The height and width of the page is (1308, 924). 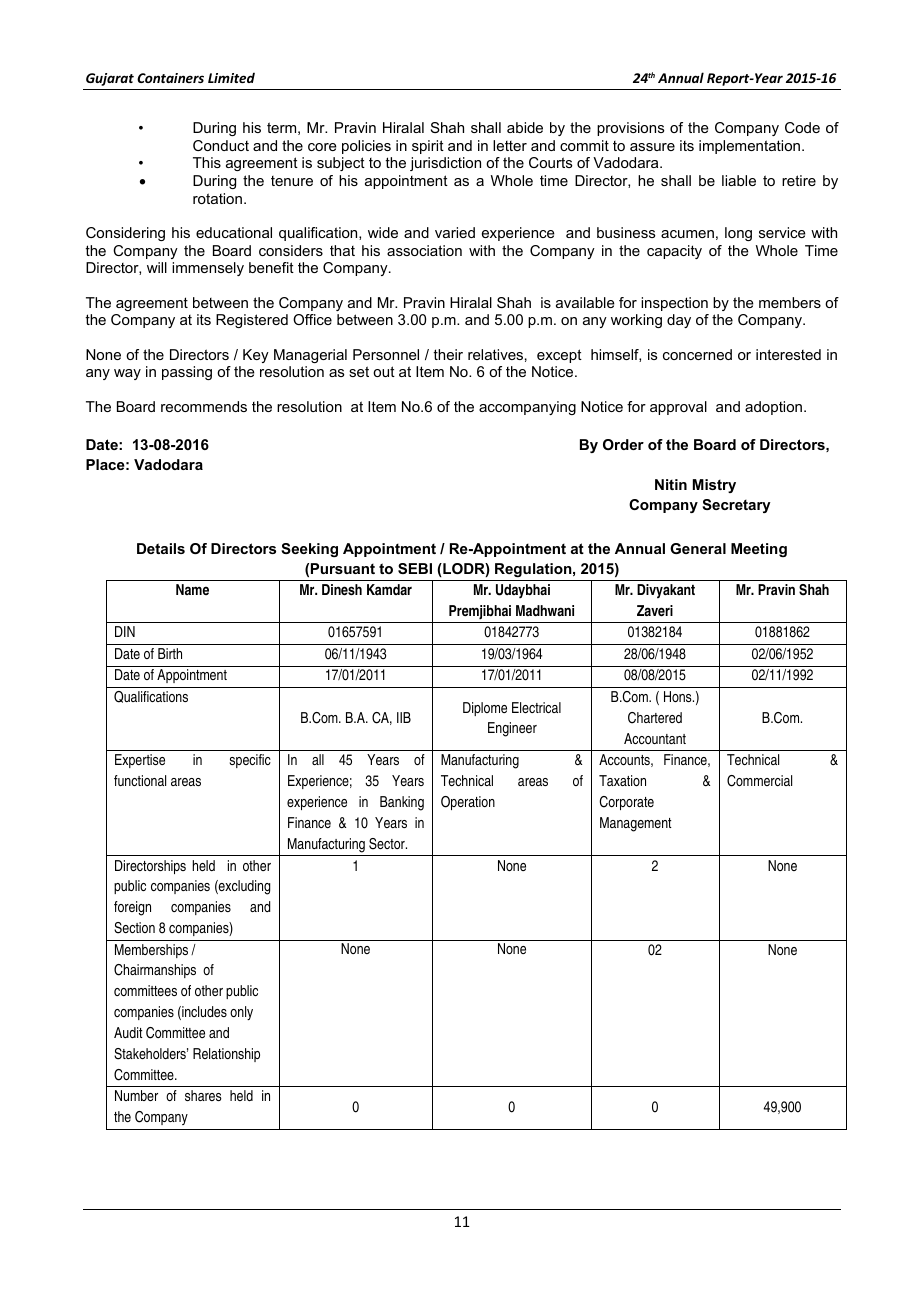 I want to click on Relationship, so click(x=226, y=1055).
